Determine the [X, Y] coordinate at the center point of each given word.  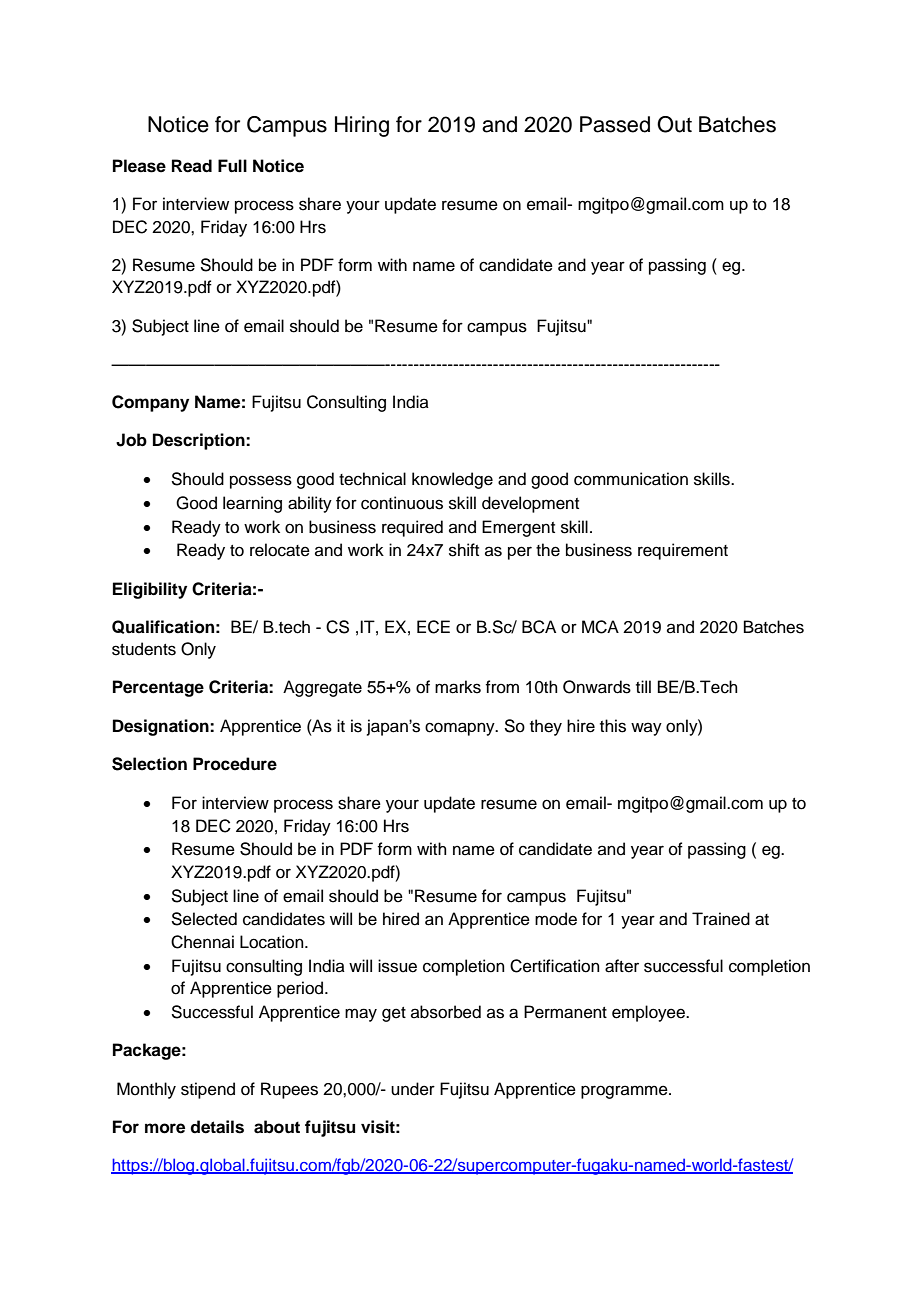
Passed [615, 124]
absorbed [446, 1012]
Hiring [362, 126]
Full [232, 166]
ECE [433, 627]
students [144, 649]
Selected [204, 919]
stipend [208, 1090]
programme [625, 1092]
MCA [600, 627]
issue [397, 966]
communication [631, 479]
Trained [721, 919]
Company [150, 403]
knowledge [452, 480]
